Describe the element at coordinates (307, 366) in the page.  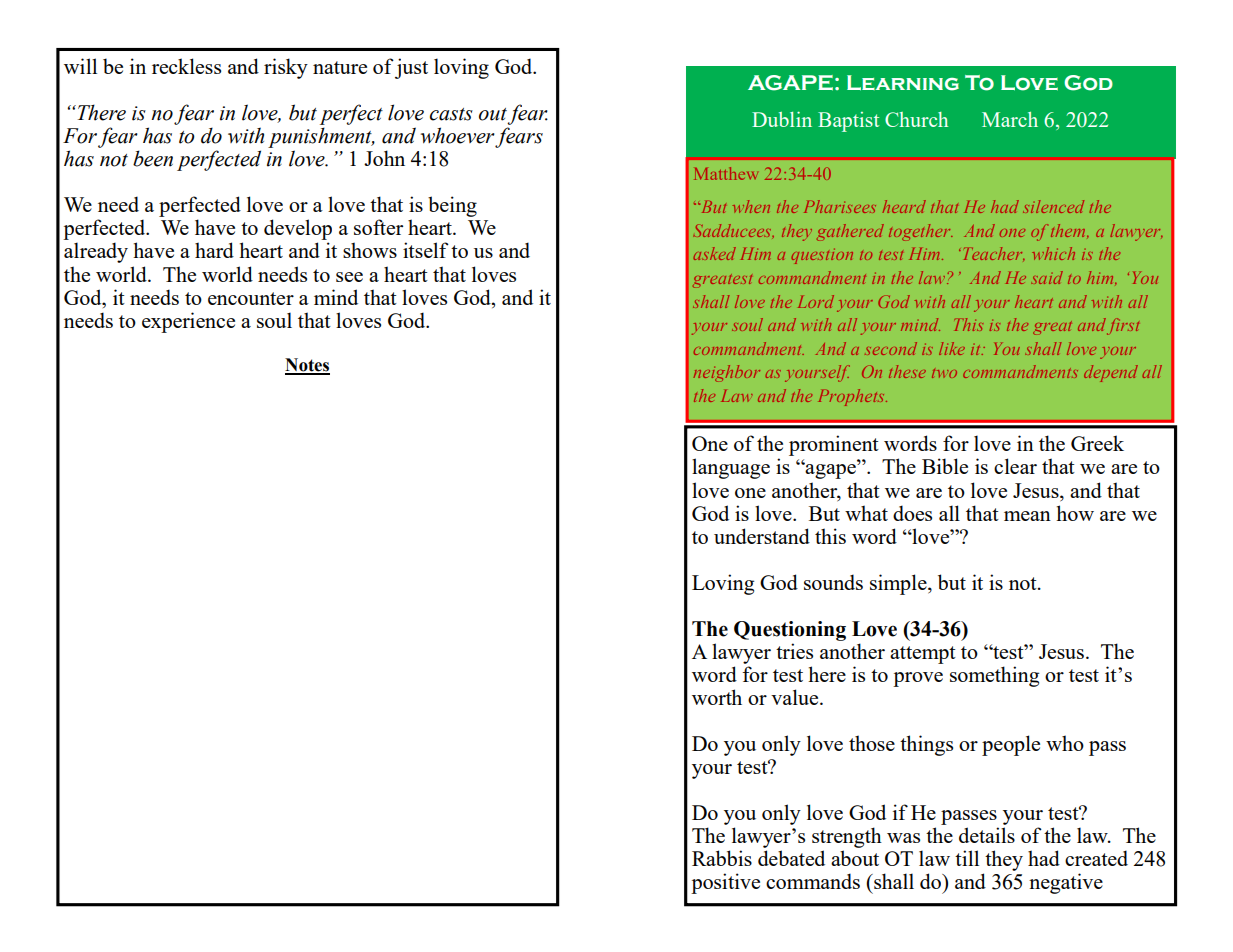
I see `Notes` at that location.
